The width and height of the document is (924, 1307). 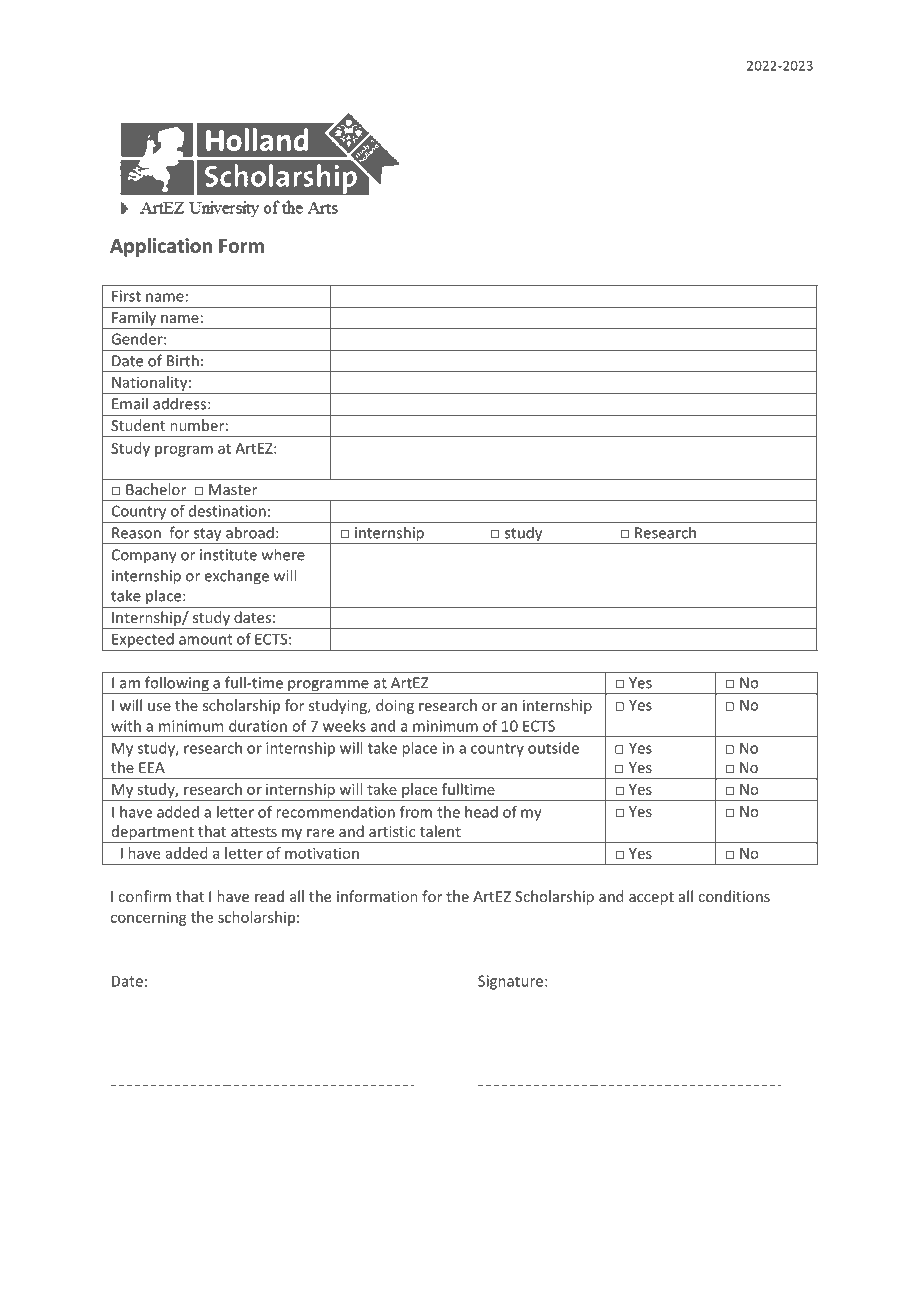 I want to click on Application, so click(x=161, y=247).
